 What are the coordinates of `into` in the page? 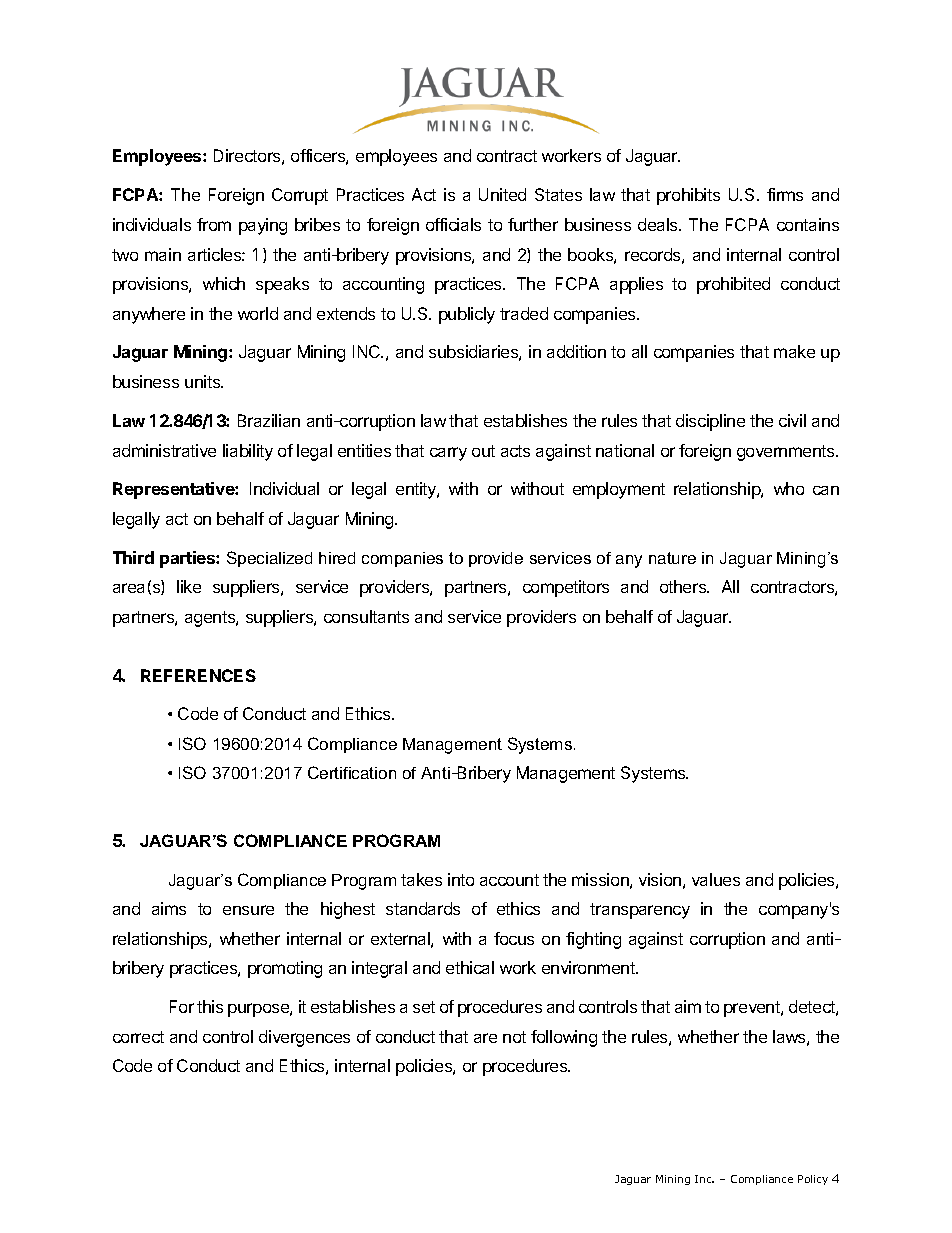 It's located at (461, 879).
